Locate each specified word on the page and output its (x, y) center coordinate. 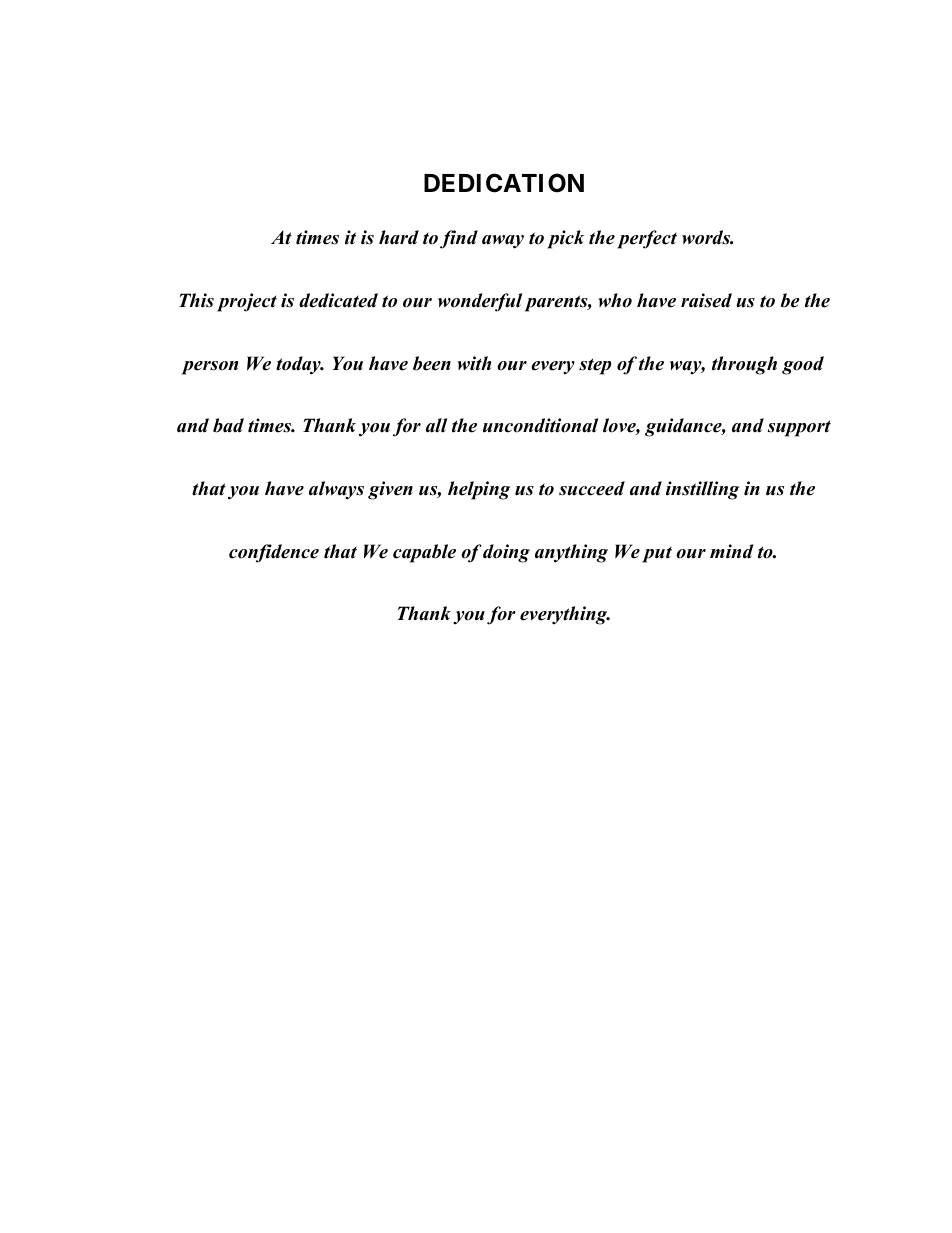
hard (399, 237)
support (799, 428)
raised (706, 300)
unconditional (540, 425)
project (247, 302)
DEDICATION (504, 183)
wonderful (480, 302)
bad (228, 425)
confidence (274, 553)
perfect (647, 239)
